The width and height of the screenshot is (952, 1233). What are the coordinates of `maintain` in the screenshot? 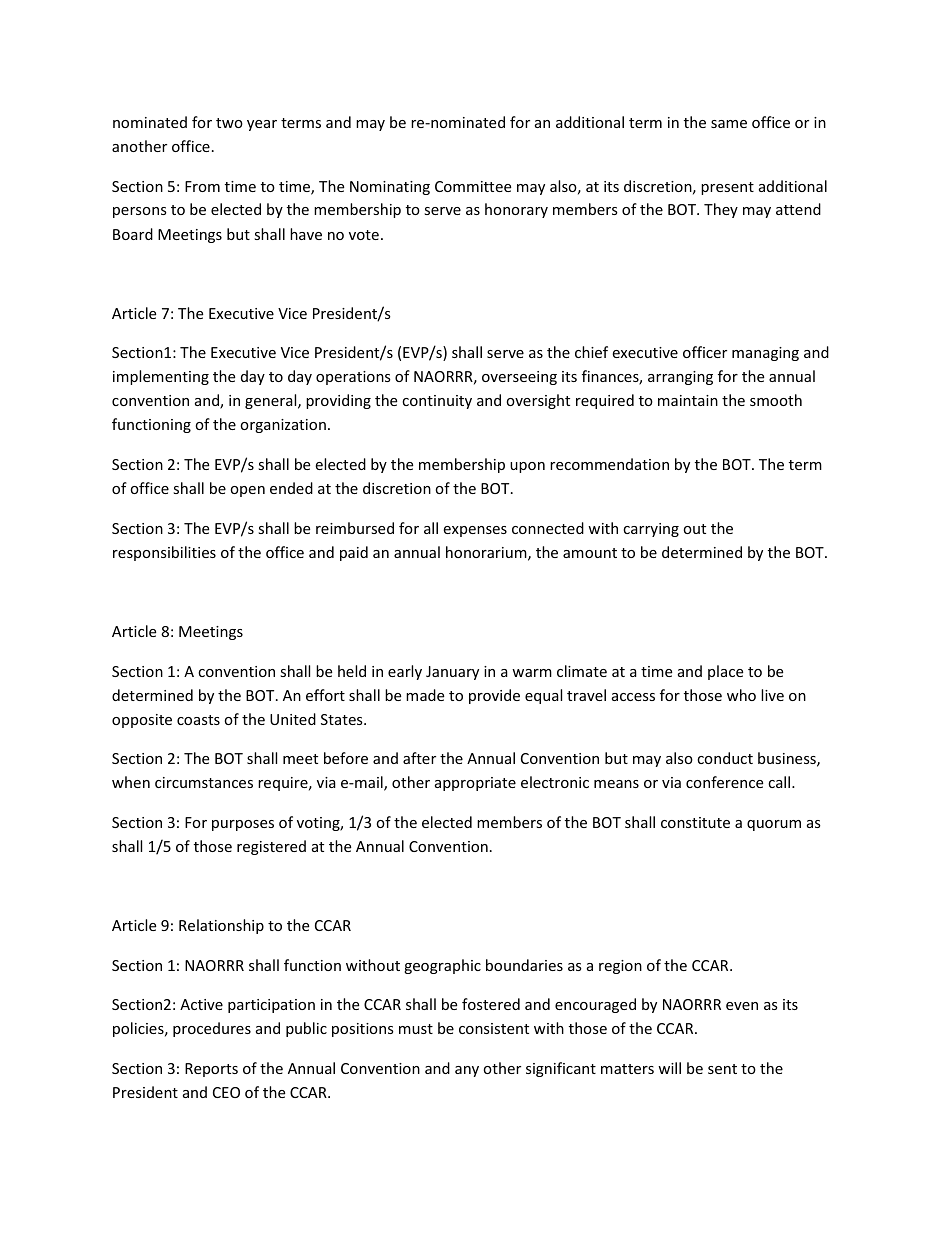 It's located at (688, 400).
